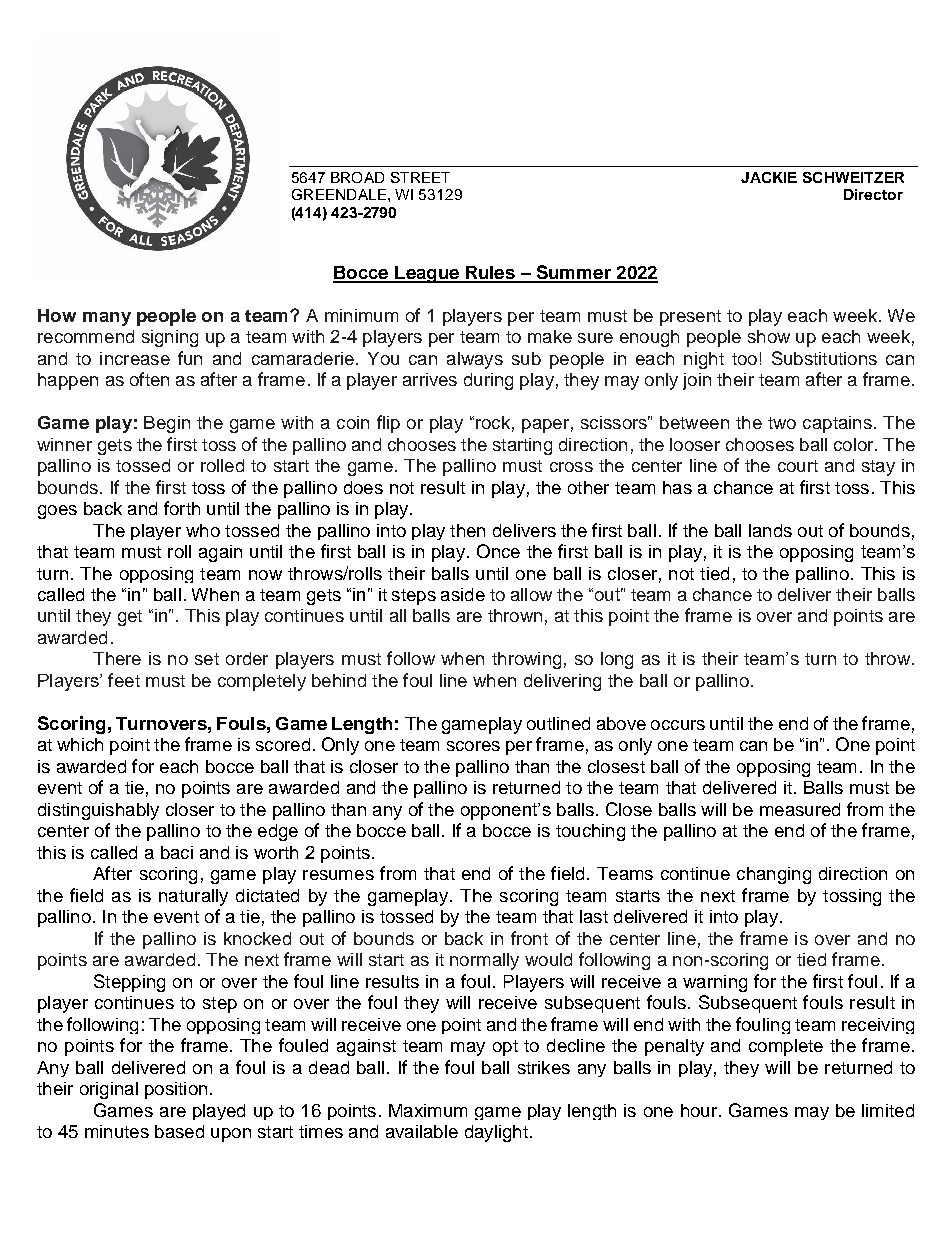 Image resolution: width=952 pixels, height=1233 pixels. I want to click on GREENDALE, so click(339, 194).
